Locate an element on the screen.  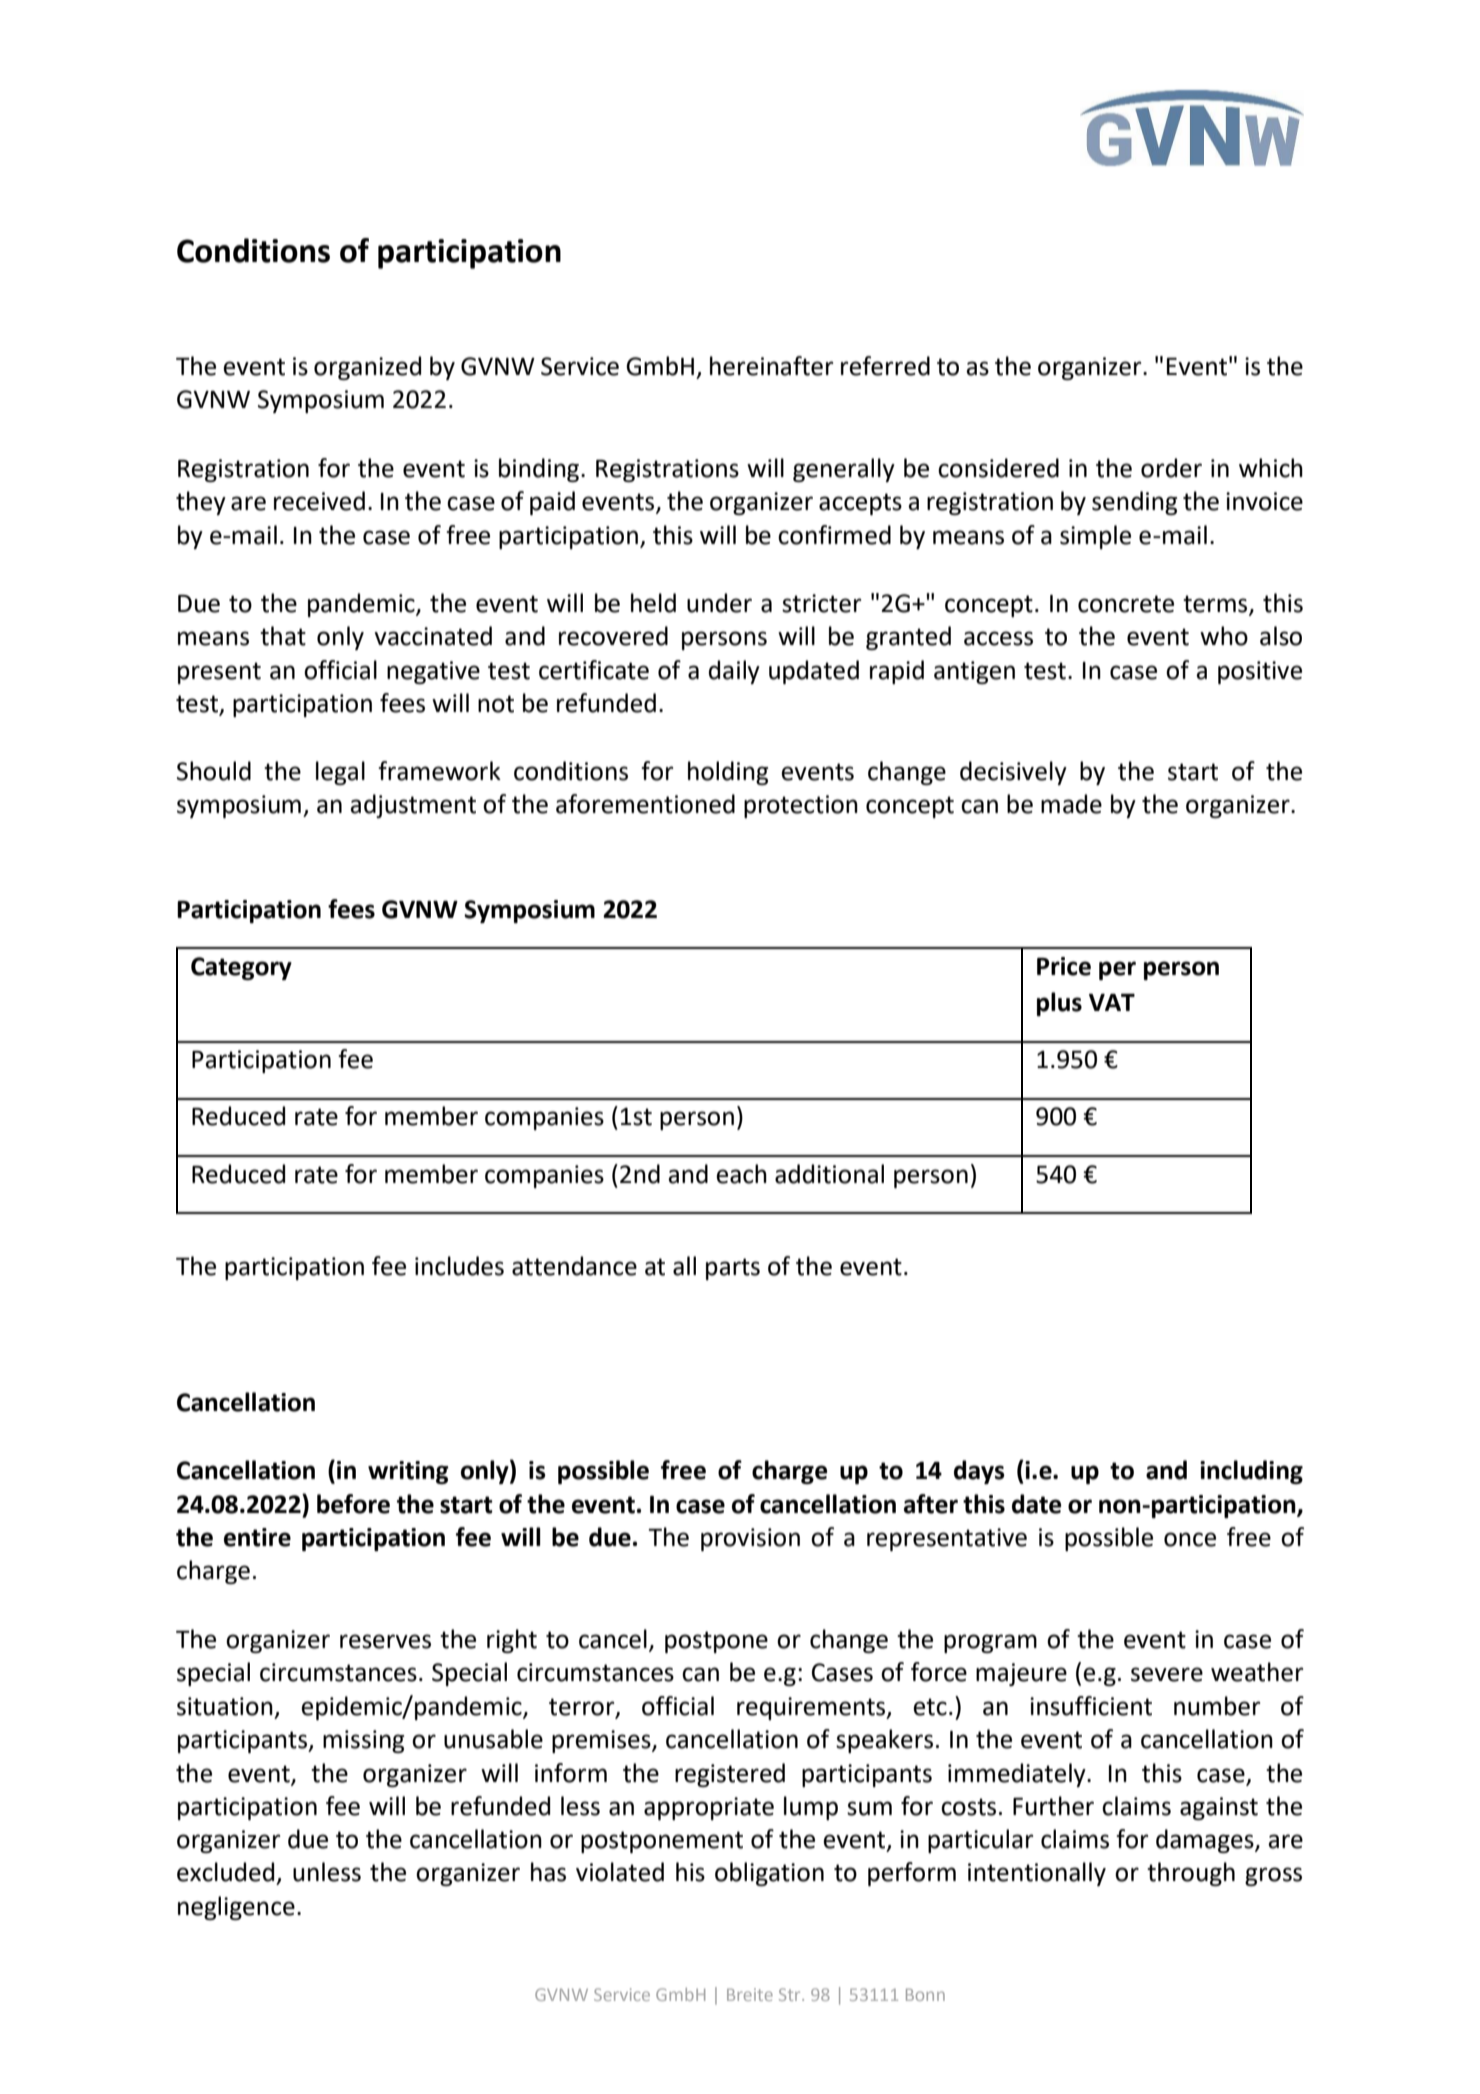
includes is located at coordinates (459, 1266).
